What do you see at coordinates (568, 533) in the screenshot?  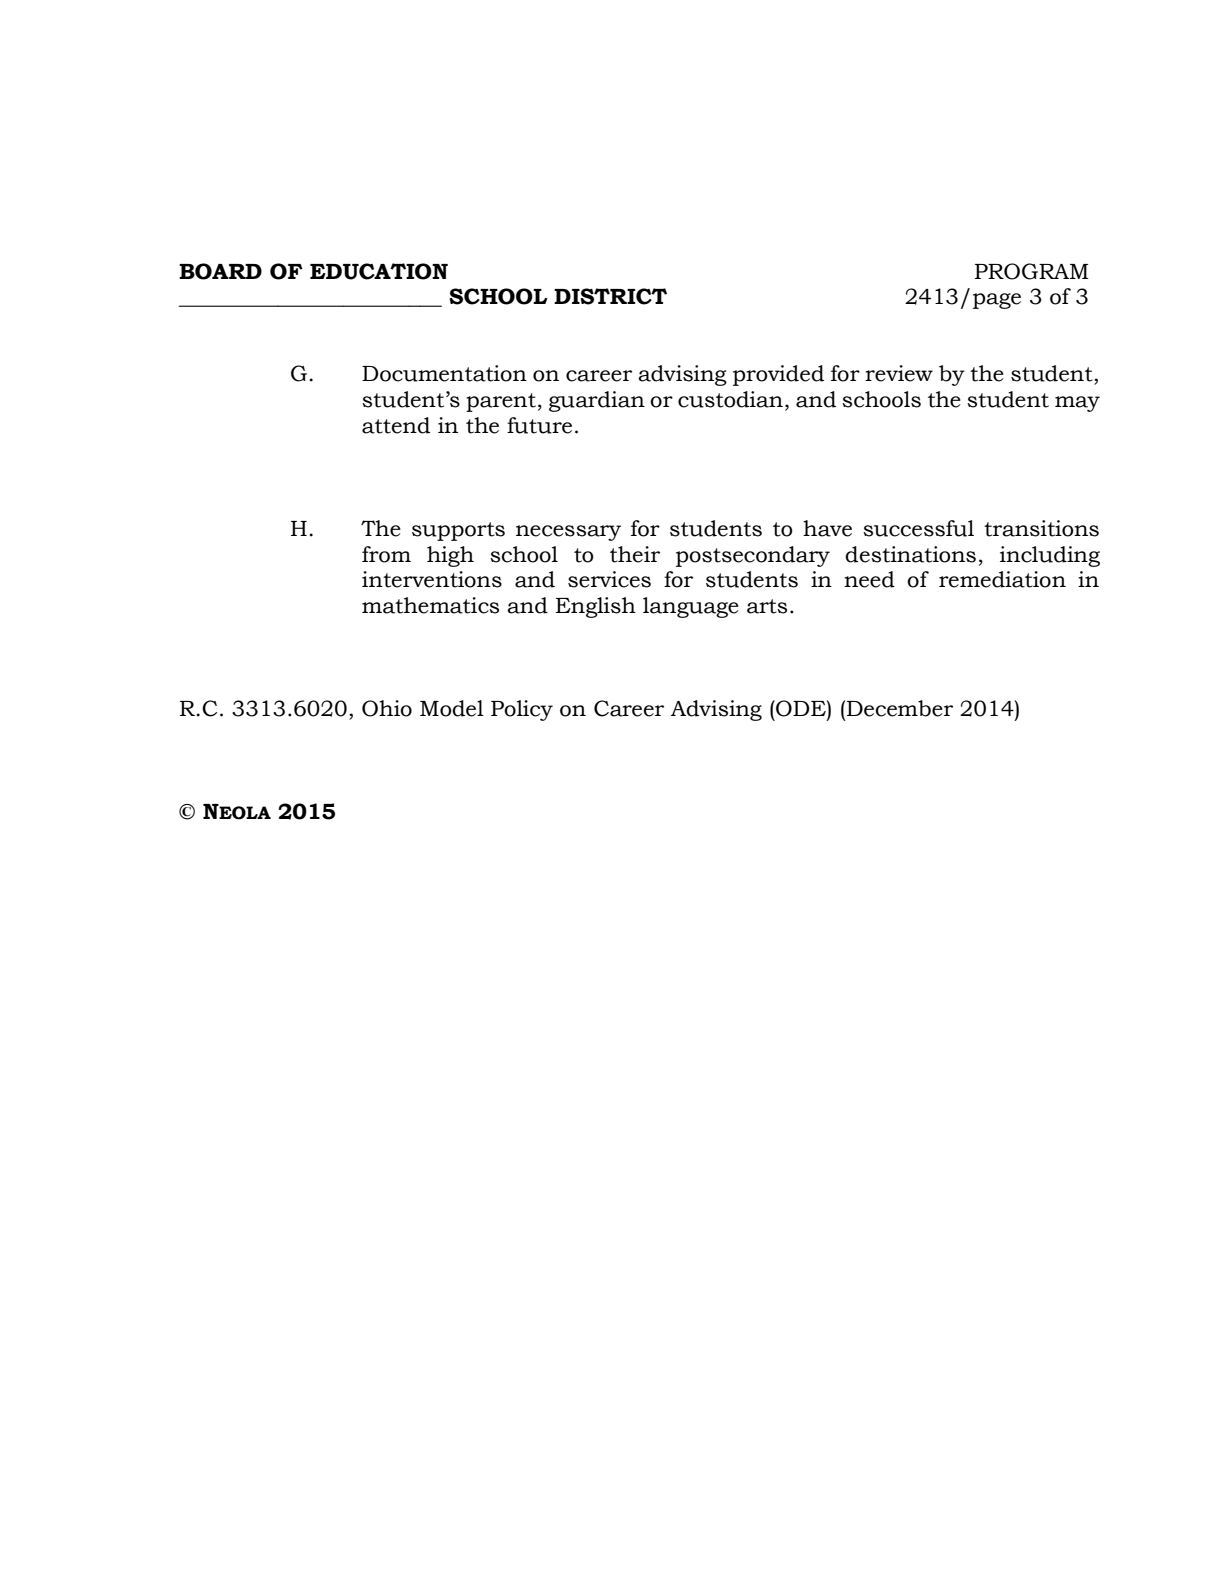 I see `necessary` at bounding box center [568, 533].
